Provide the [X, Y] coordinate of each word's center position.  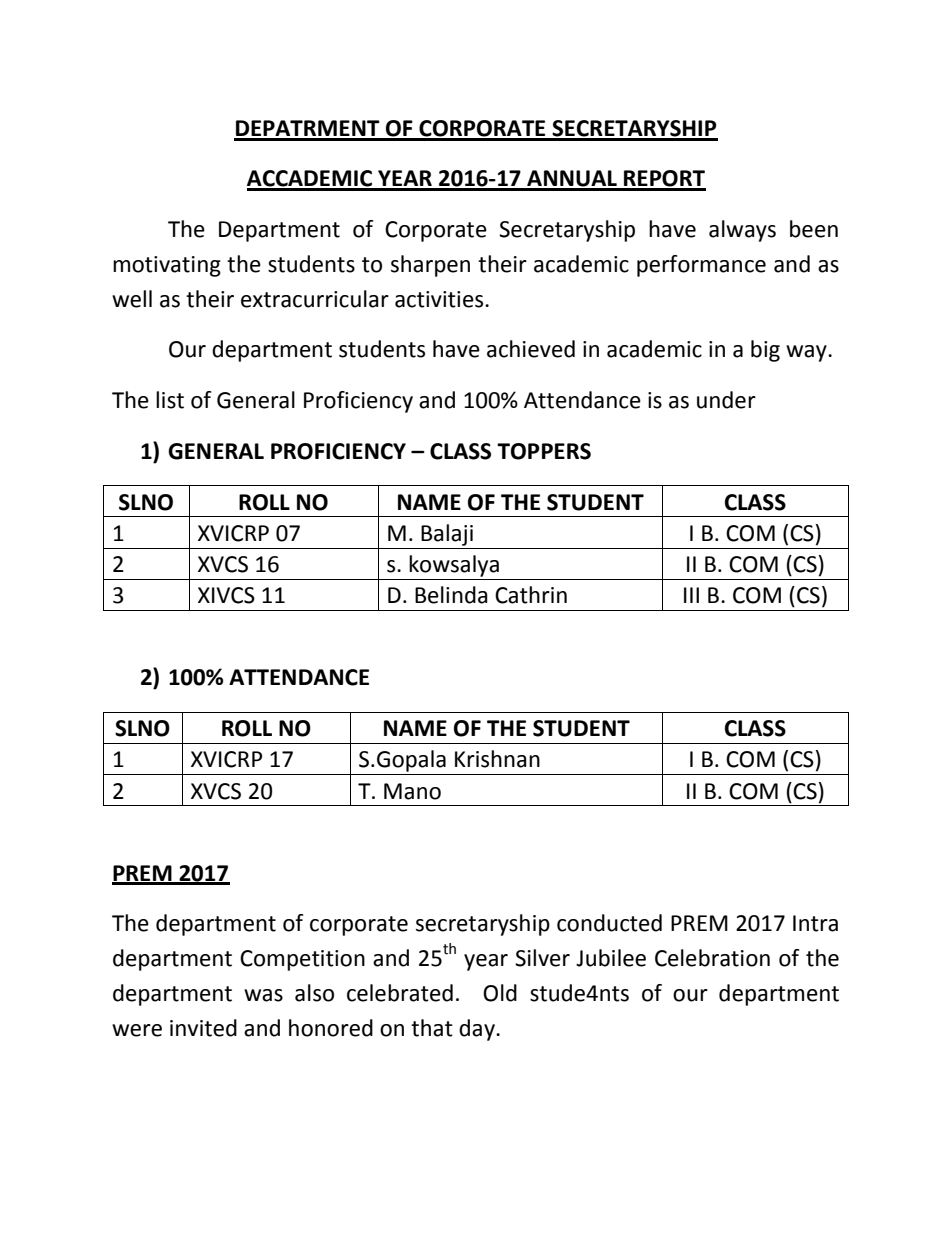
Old [500, 993]
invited [203, 1028]
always [742, 231]
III [691, 595]
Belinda [451, 595]
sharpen [430, 266]
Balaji [447, 535]
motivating [167, 266]
